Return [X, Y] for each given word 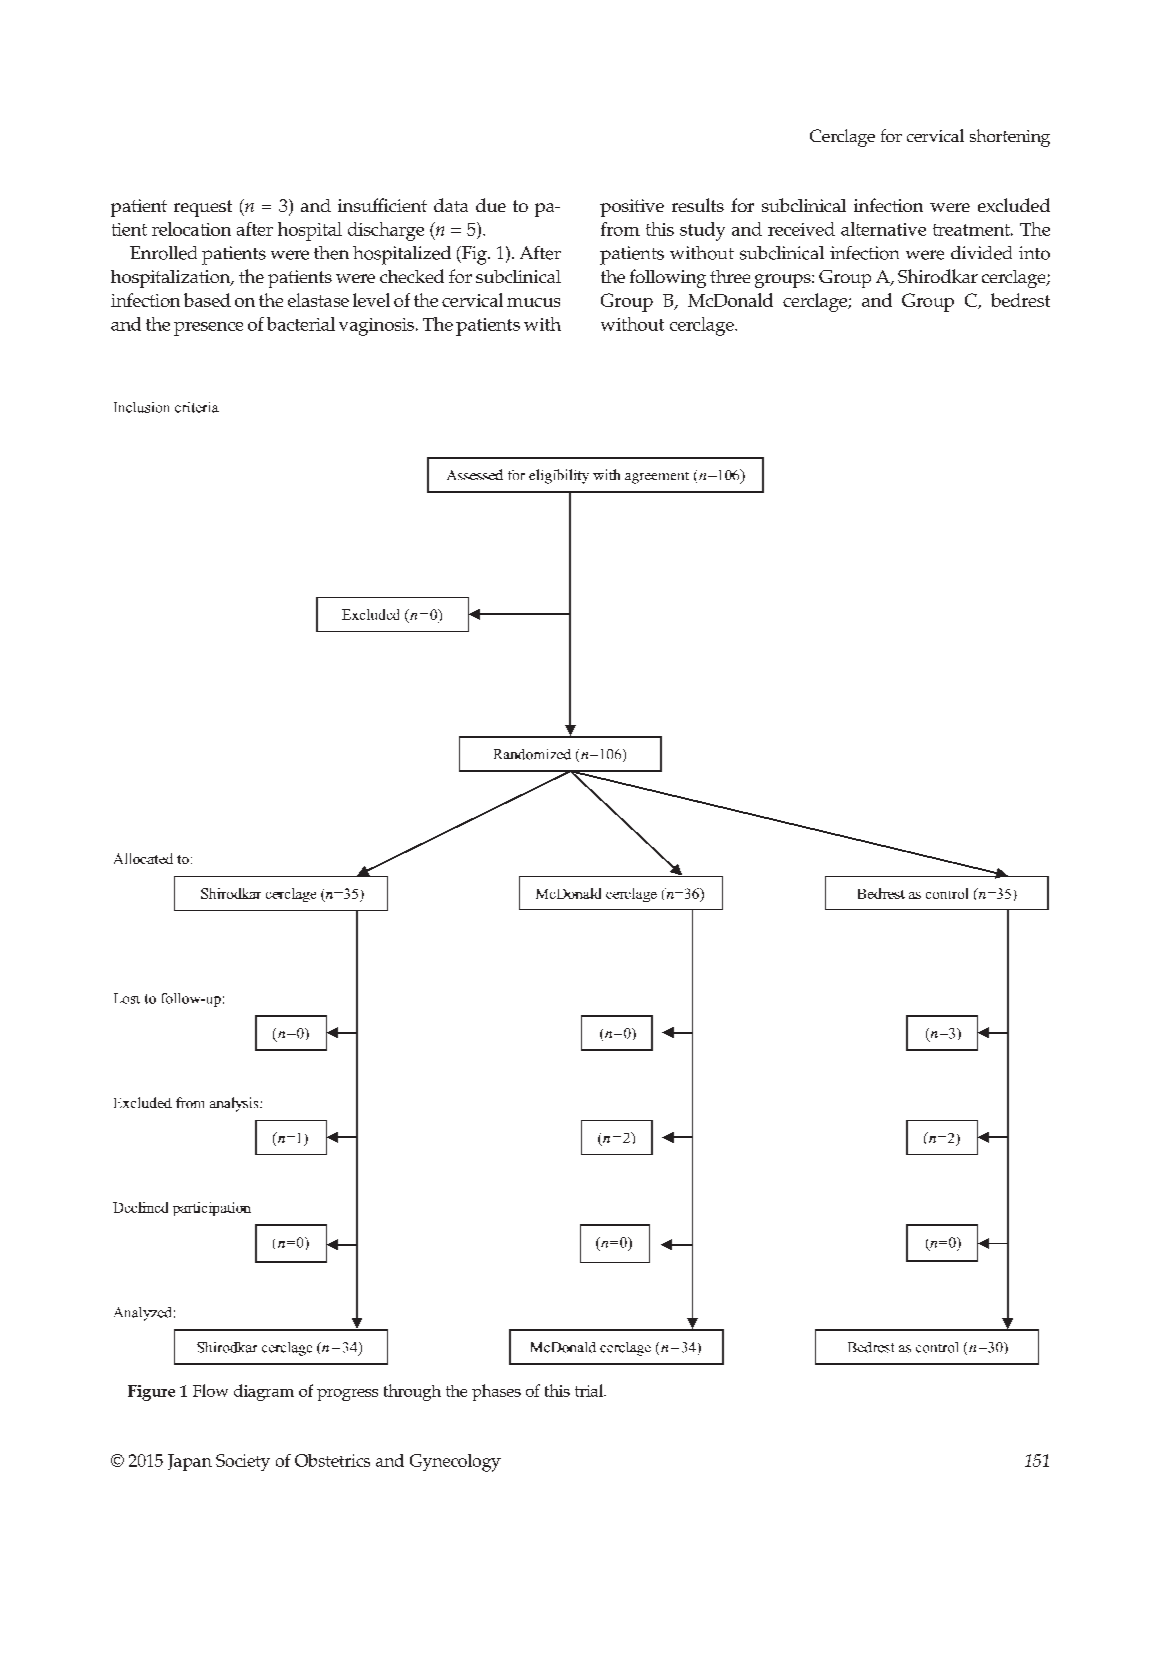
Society [243, 1462]
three [730, 276]
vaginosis [376, 327]
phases [496, 1392]
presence [208, 329]
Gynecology [455, 1463]
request [203, 208]
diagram [264, 1392]
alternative [883, 229]
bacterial [301, 324]
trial [590, 1390]
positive [632, 208]
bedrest [1020, 300]
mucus [533, 302]
